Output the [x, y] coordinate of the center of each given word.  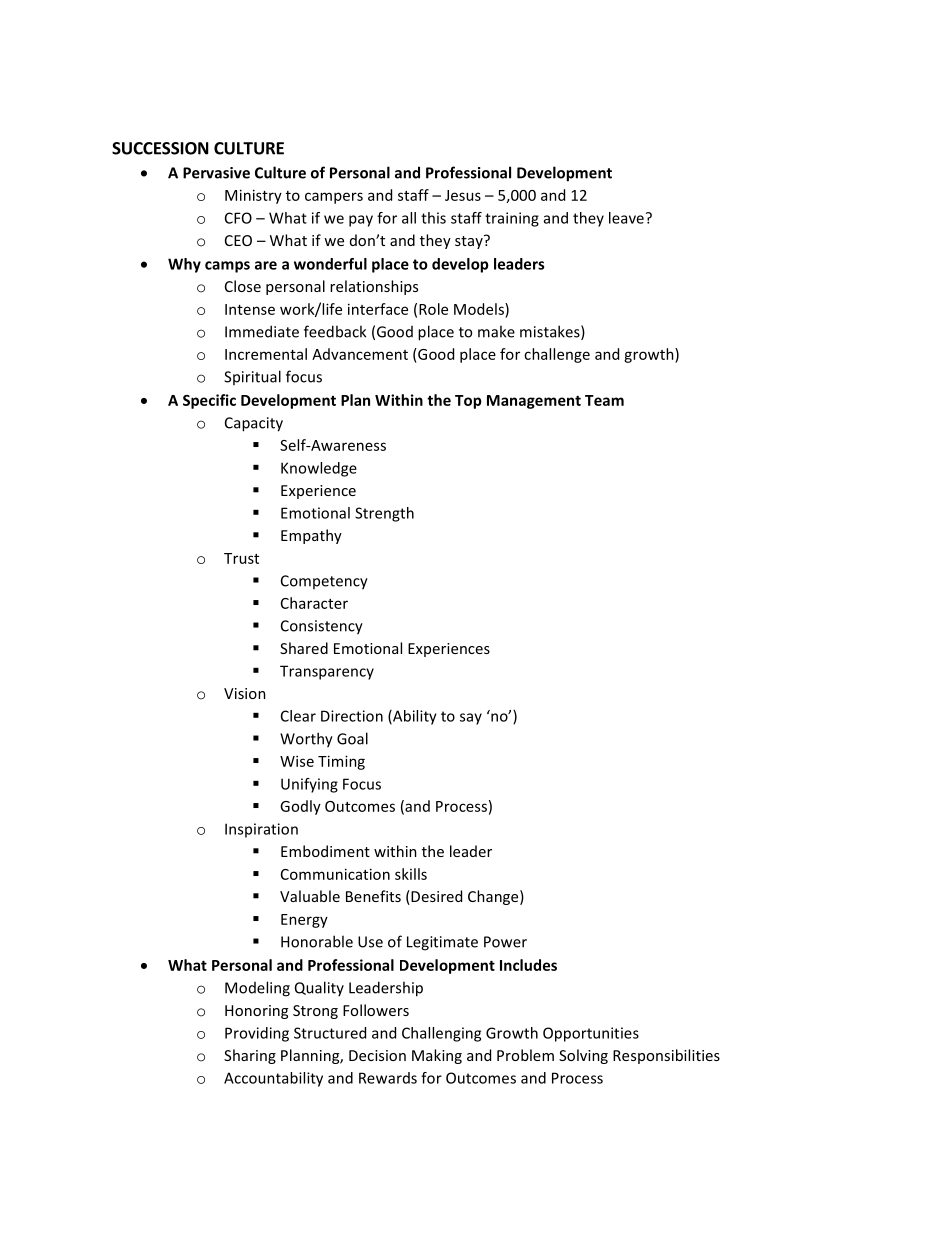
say [471, 719]
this [433, 218]
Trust [241, 558]
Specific [209, 401]
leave [626, 218]
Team [604, 400]
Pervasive [216, 173]
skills [411, 874]
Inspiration [261, 830]
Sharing [250, 1056]
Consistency [322, 627]
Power [505, 942]
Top [468, 402]
